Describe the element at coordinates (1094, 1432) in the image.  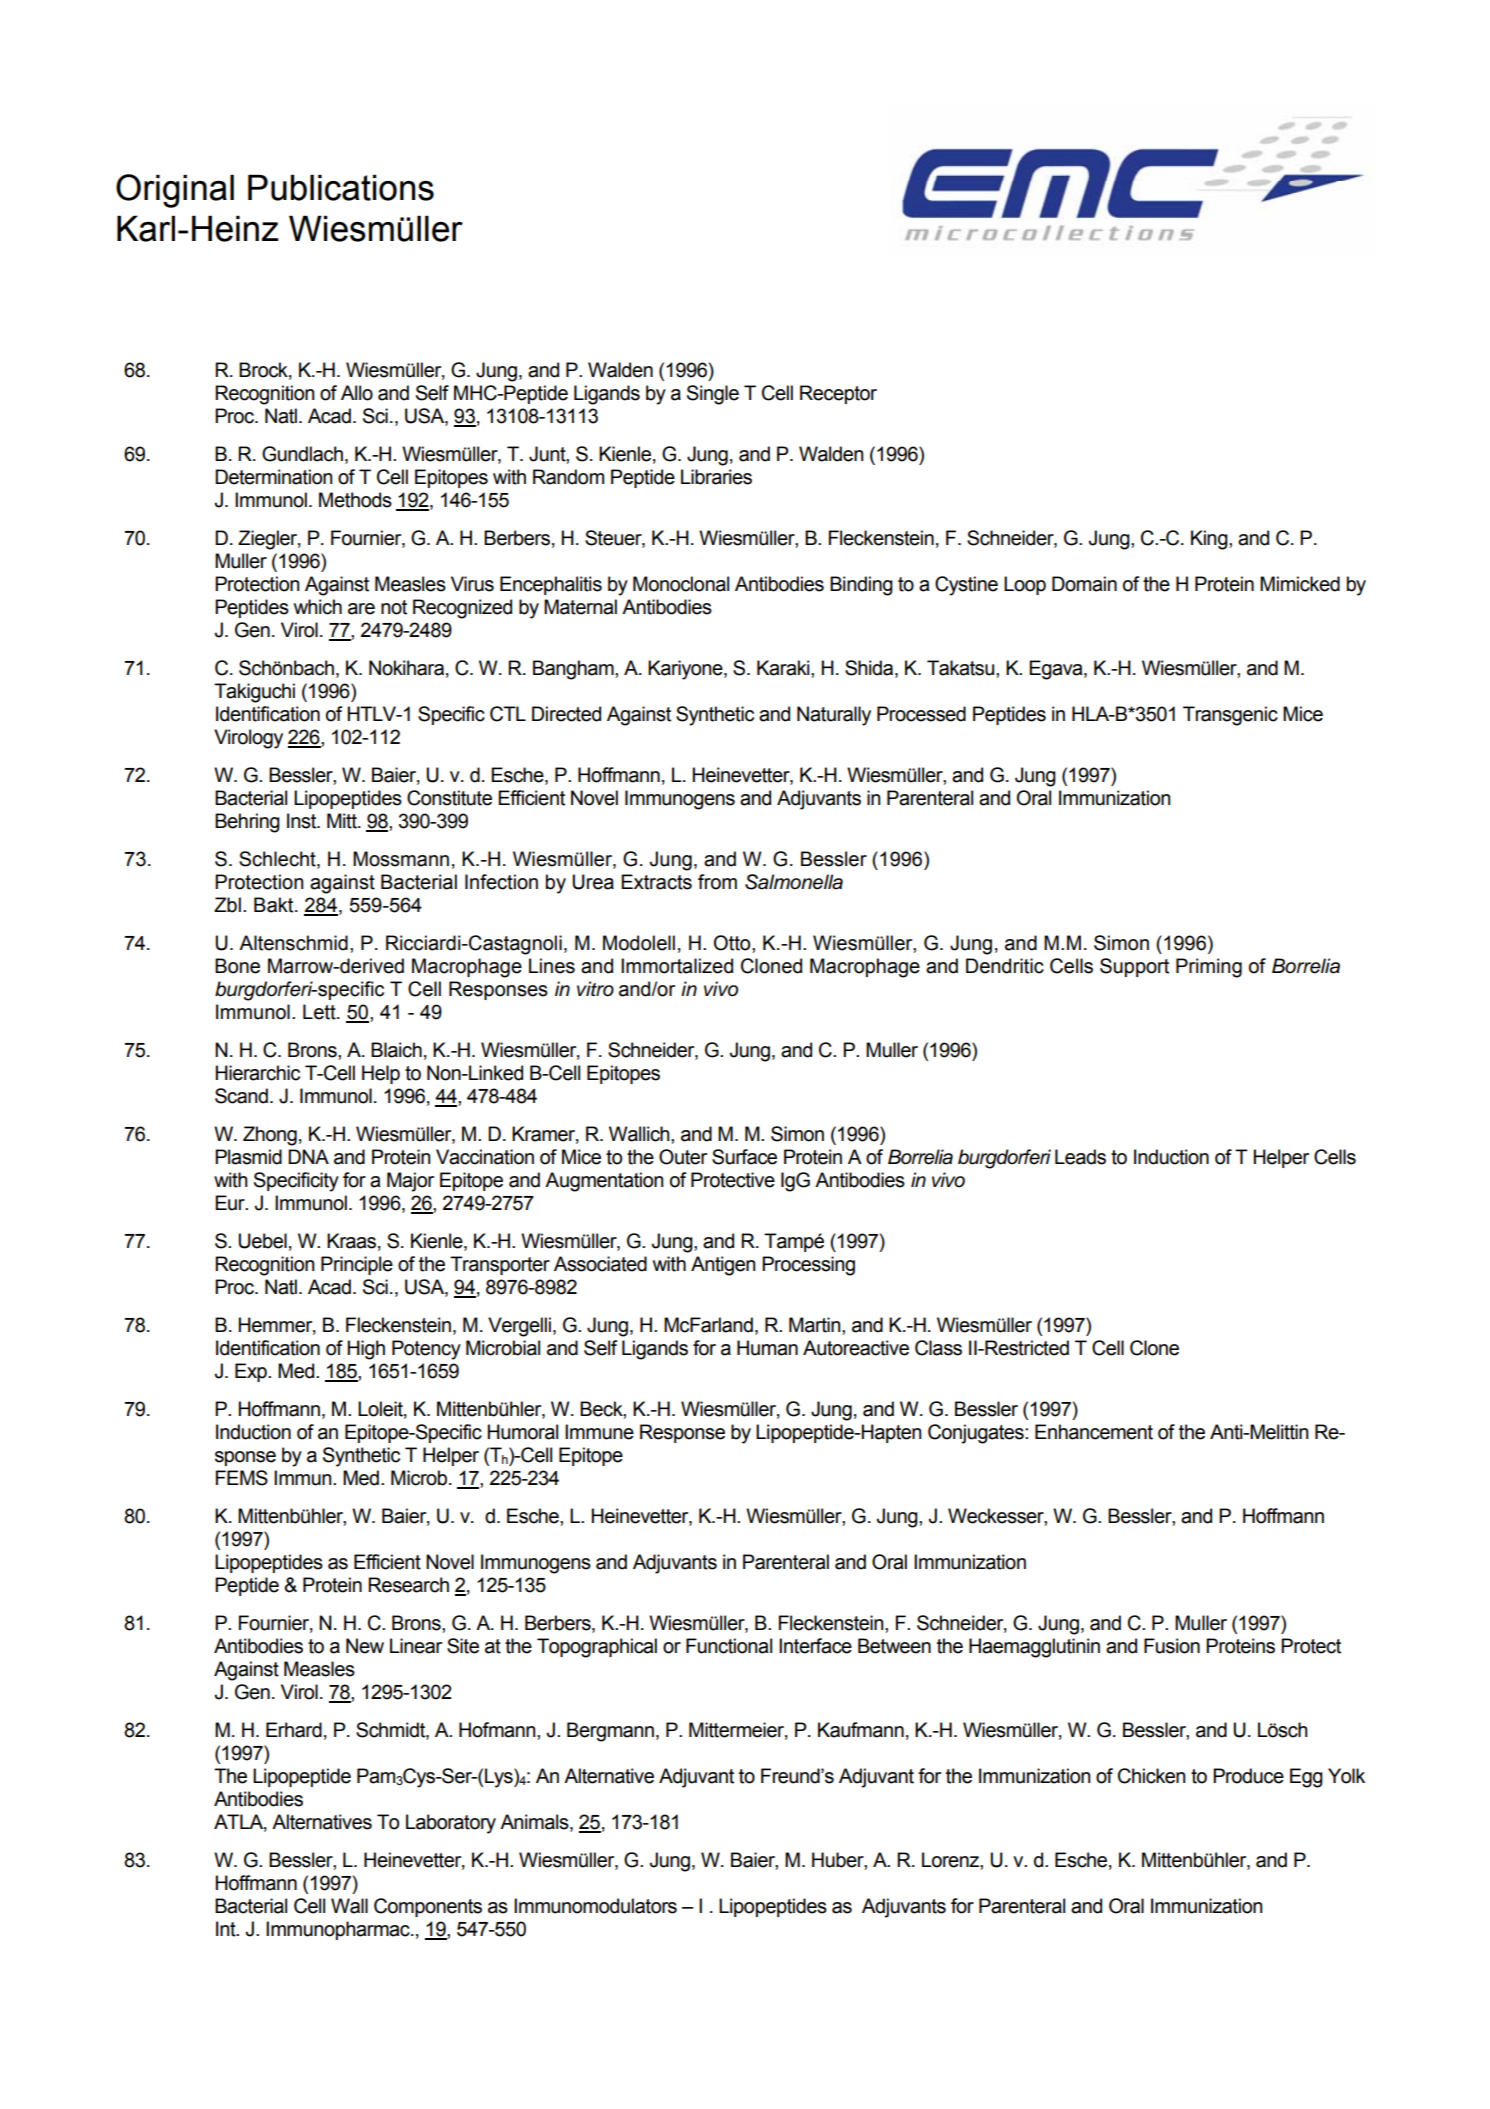
I see `Enhancement` at that location.
